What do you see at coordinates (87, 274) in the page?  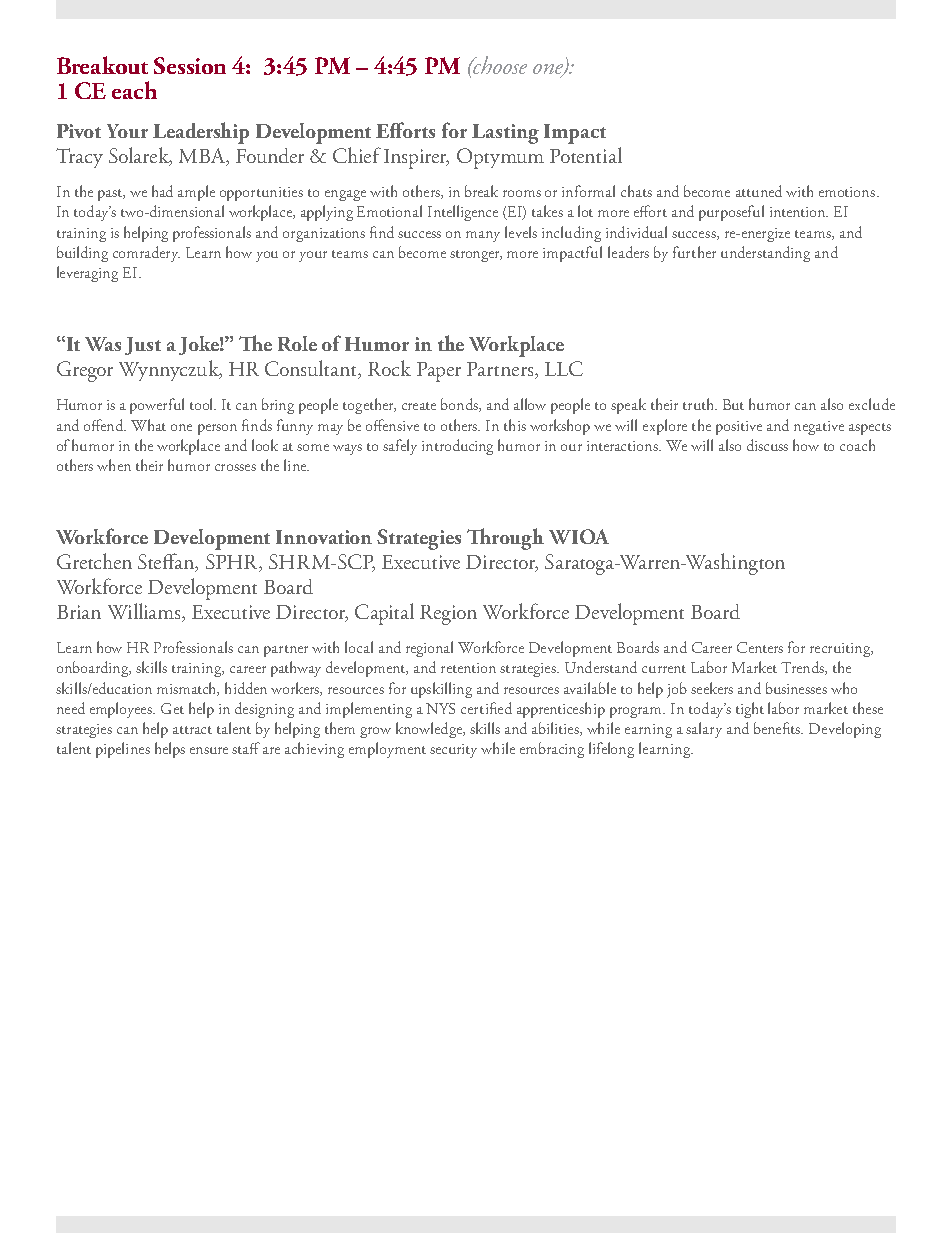 I see `leveraging` at bounding box center [87, 274].
